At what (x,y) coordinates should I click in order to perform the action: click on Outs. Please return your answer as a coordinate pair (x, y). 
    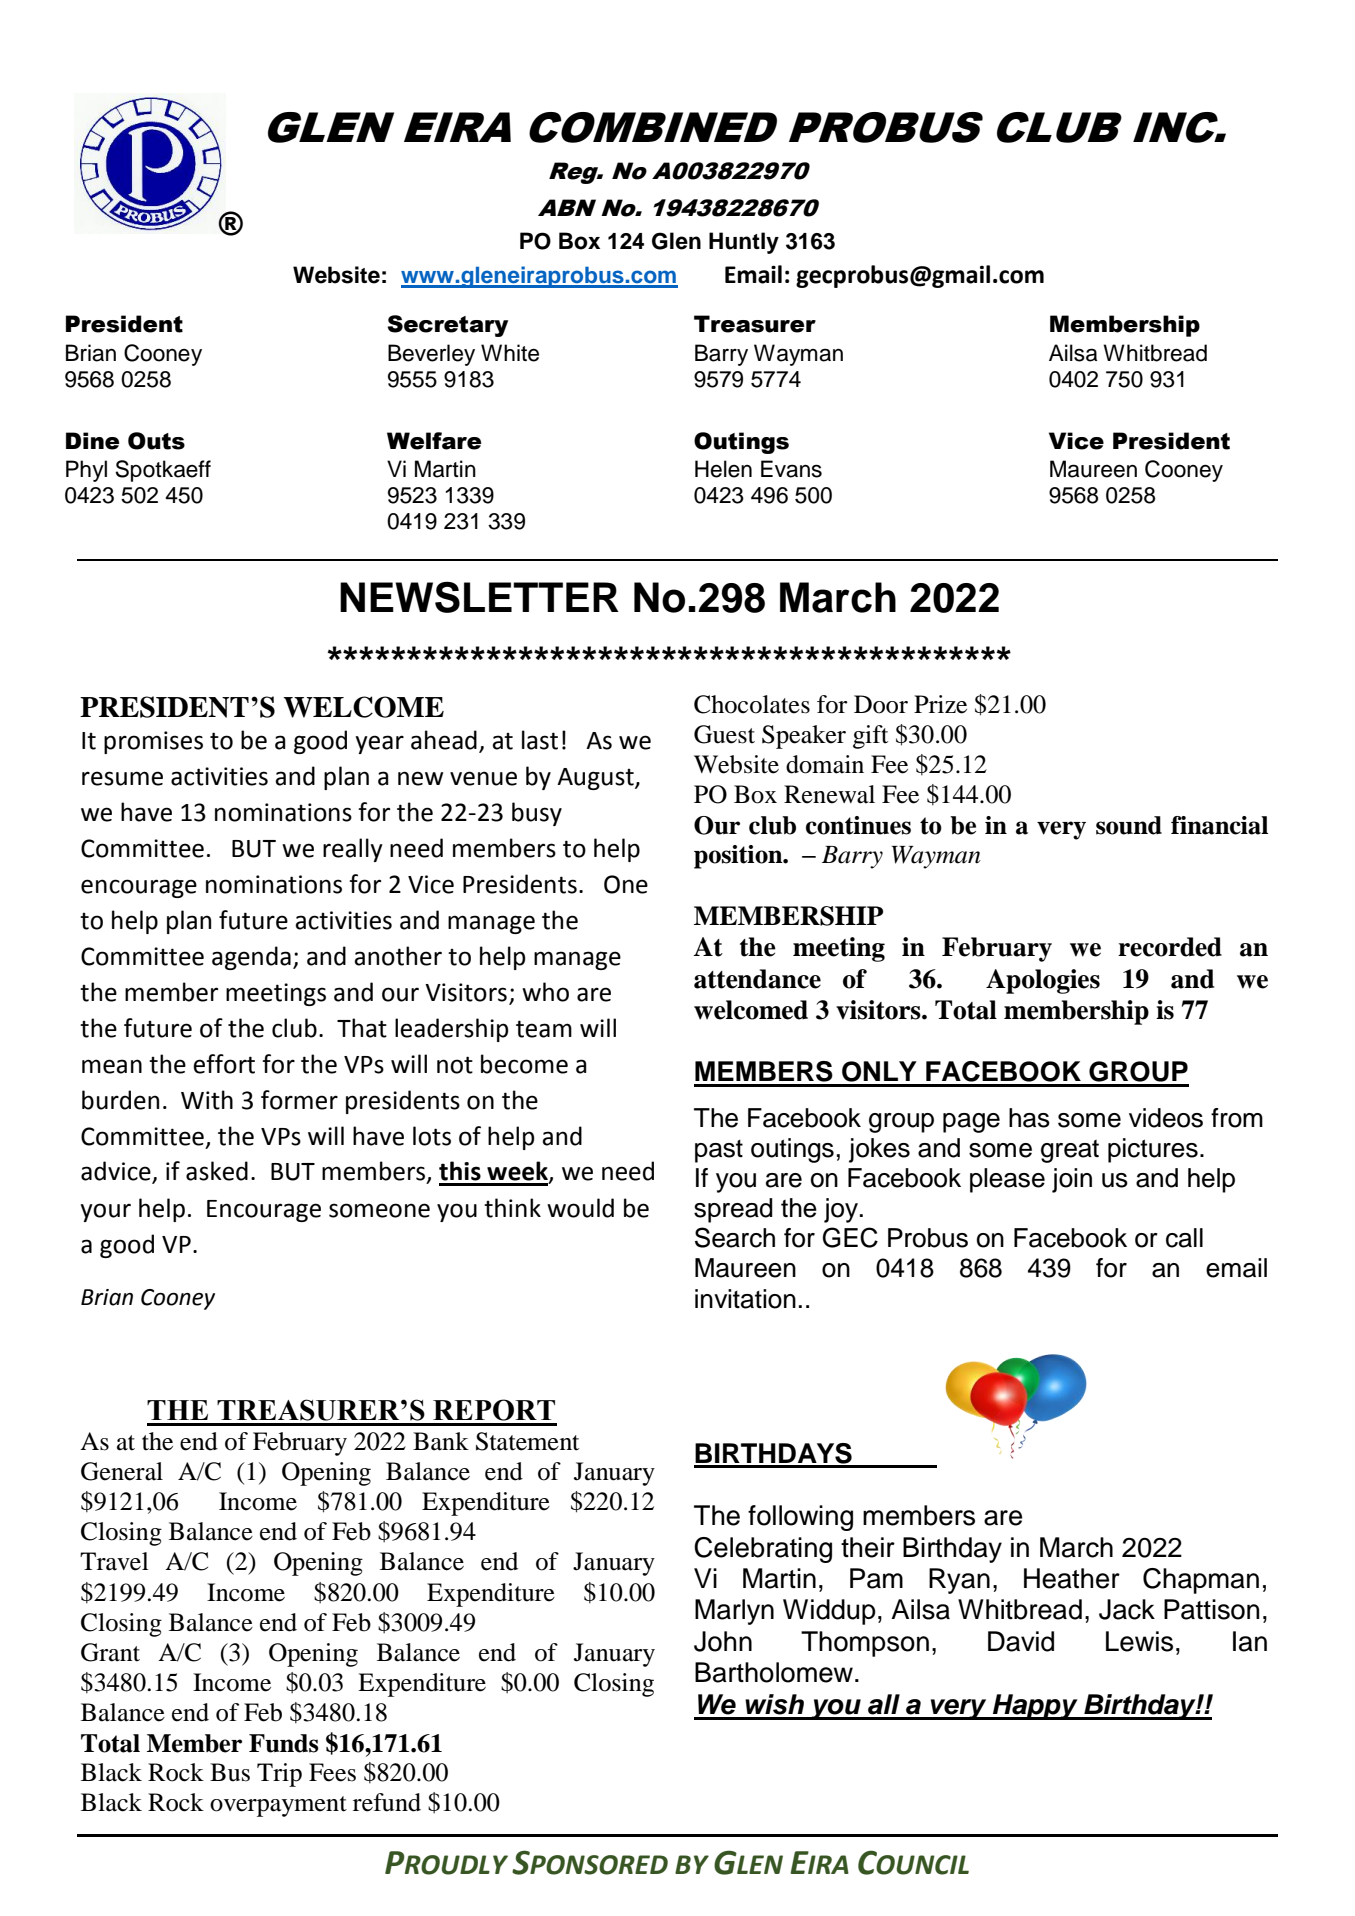
    Looking at the image, I should click on (156, 441).
